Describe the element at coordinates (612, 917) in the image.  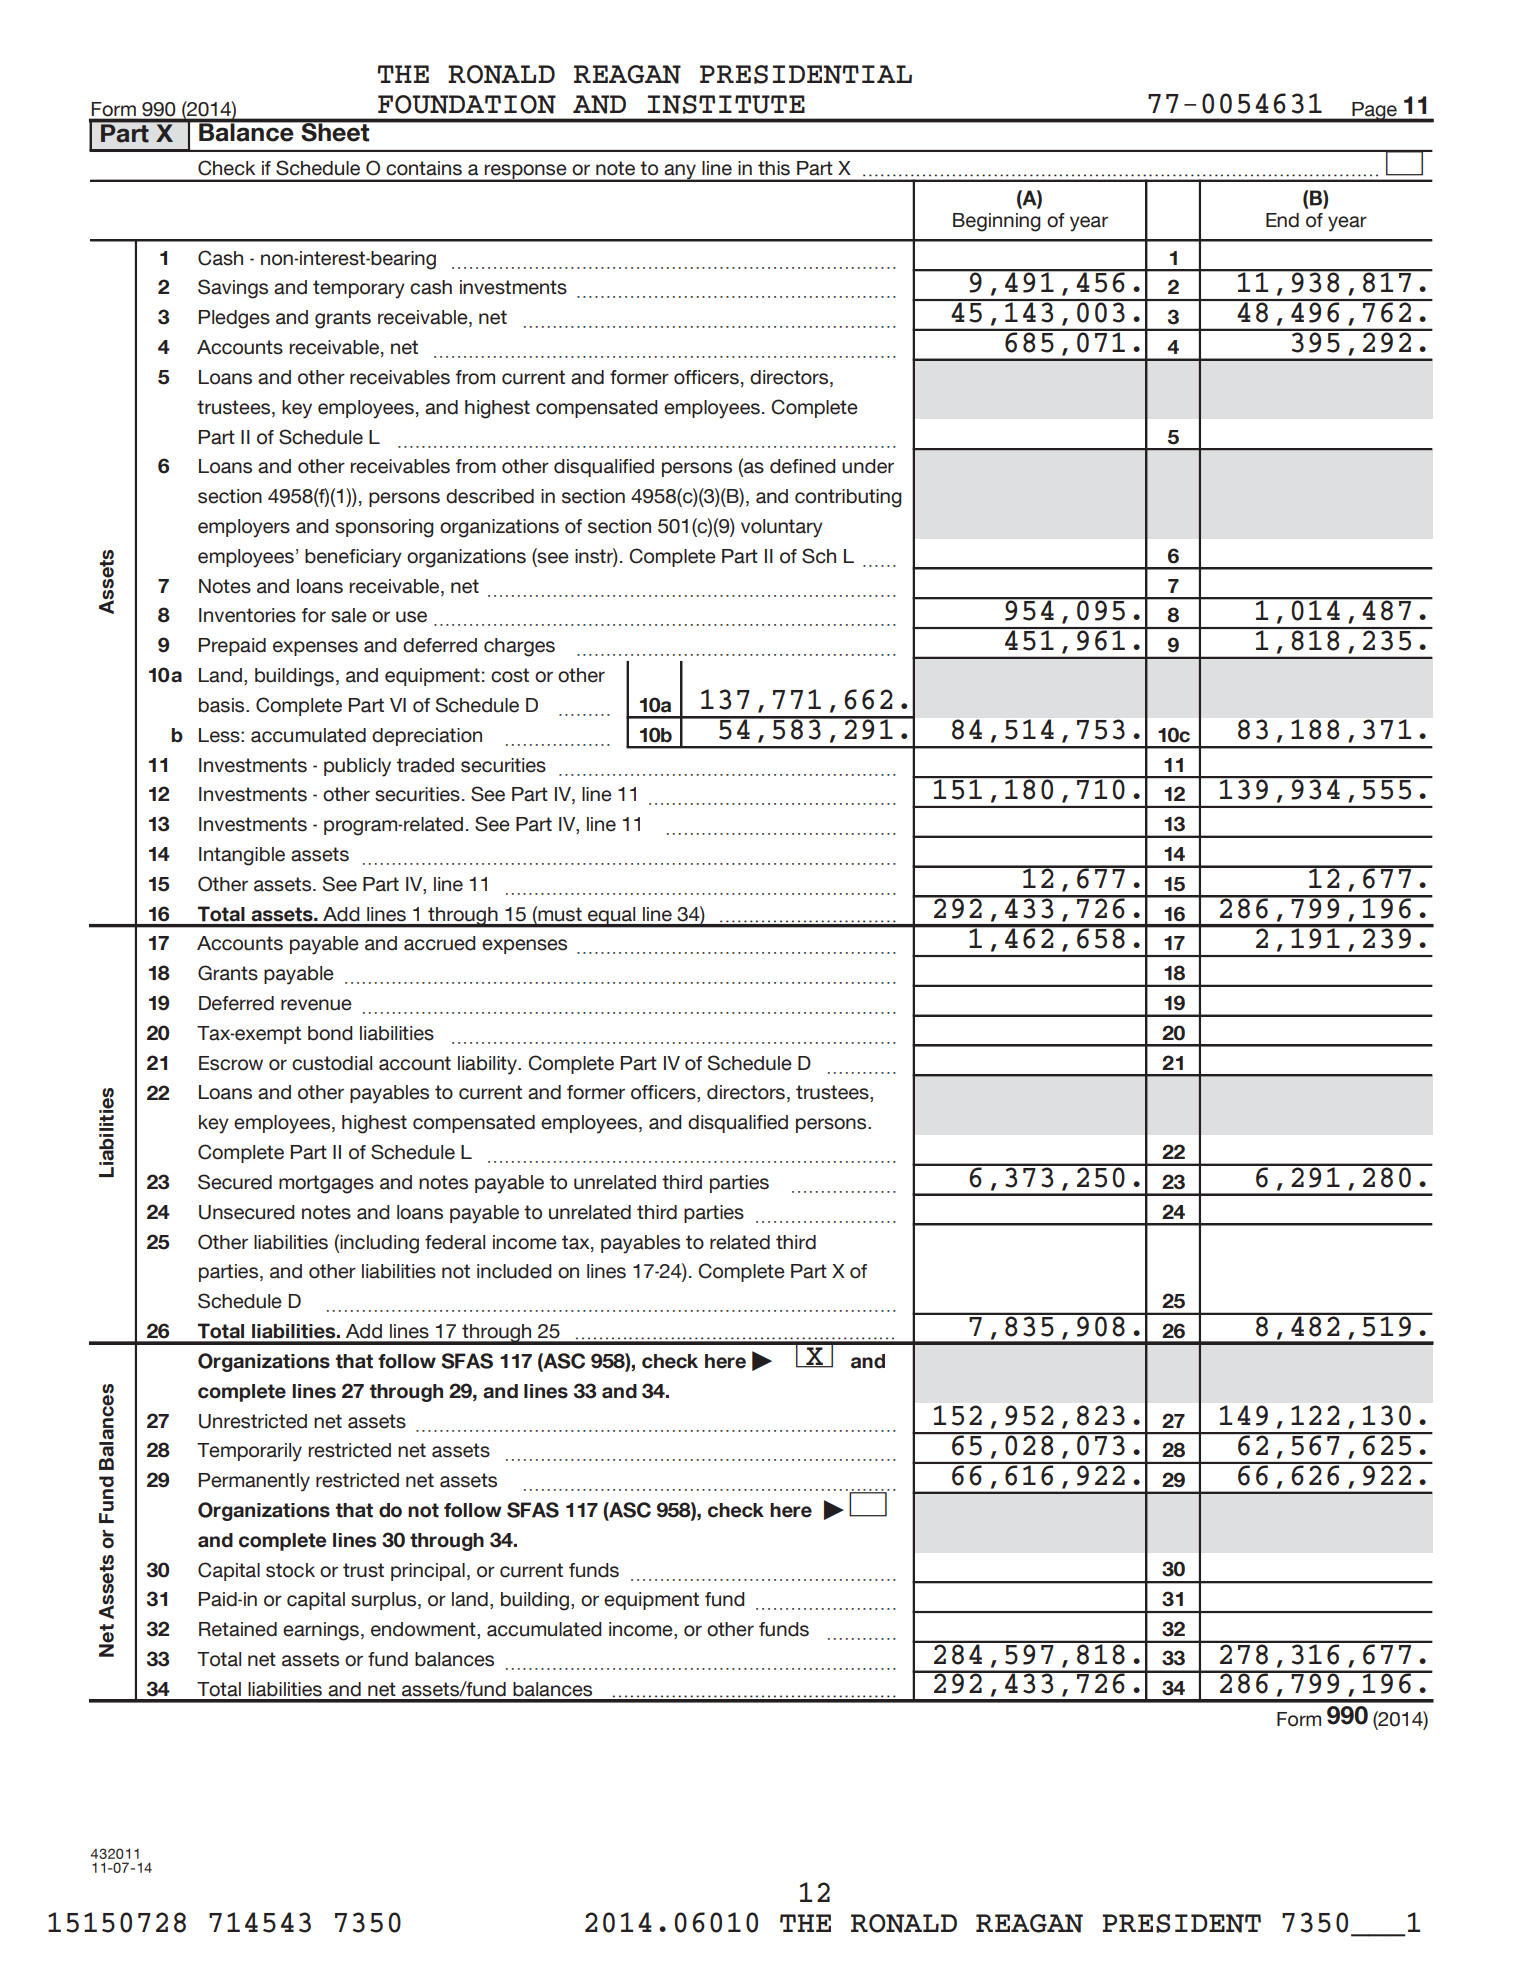
I see `equal` at that location.
